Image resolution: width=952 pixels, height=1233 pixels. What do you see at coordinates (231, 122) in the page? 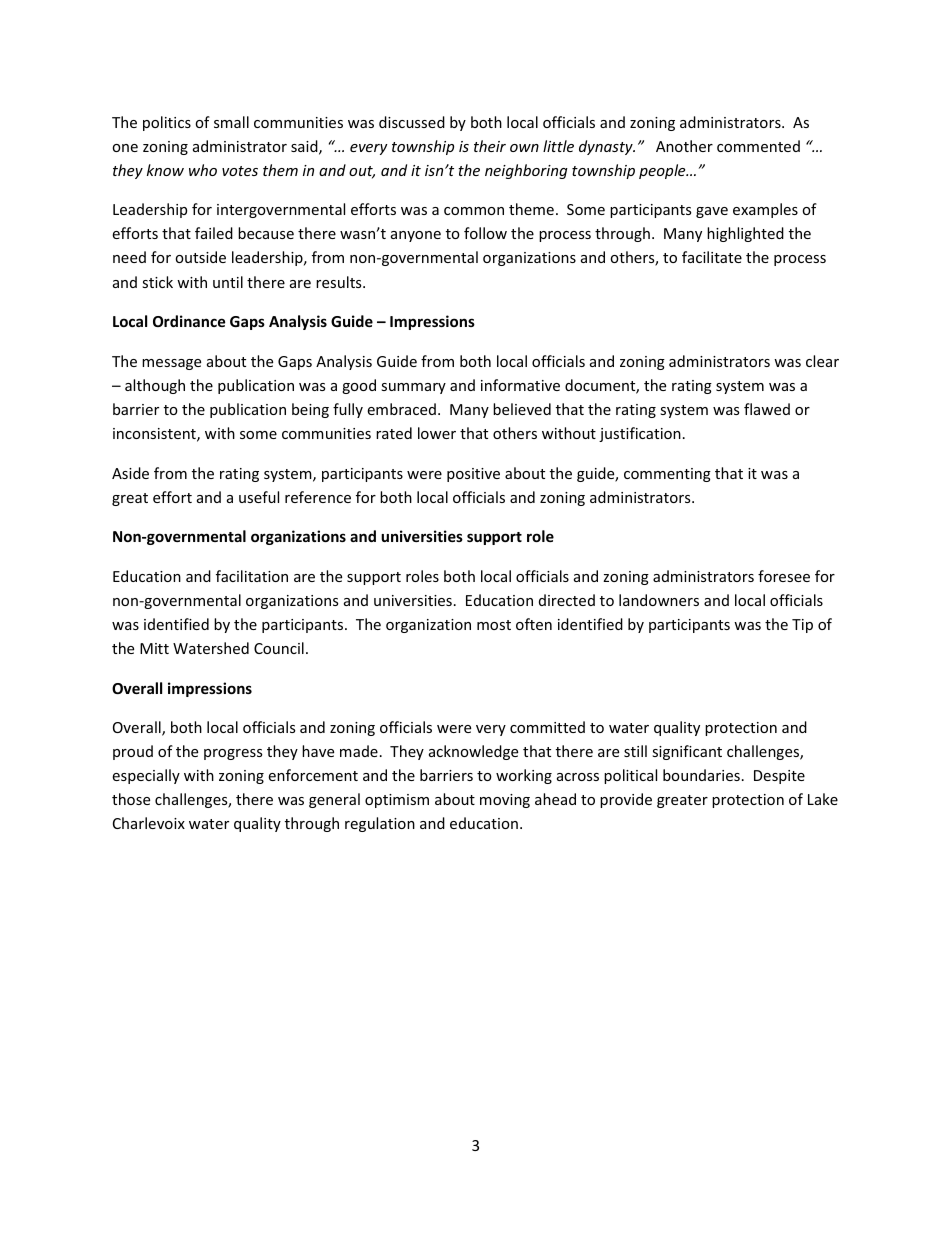
I see `small` at bounding box center [231, 122].
